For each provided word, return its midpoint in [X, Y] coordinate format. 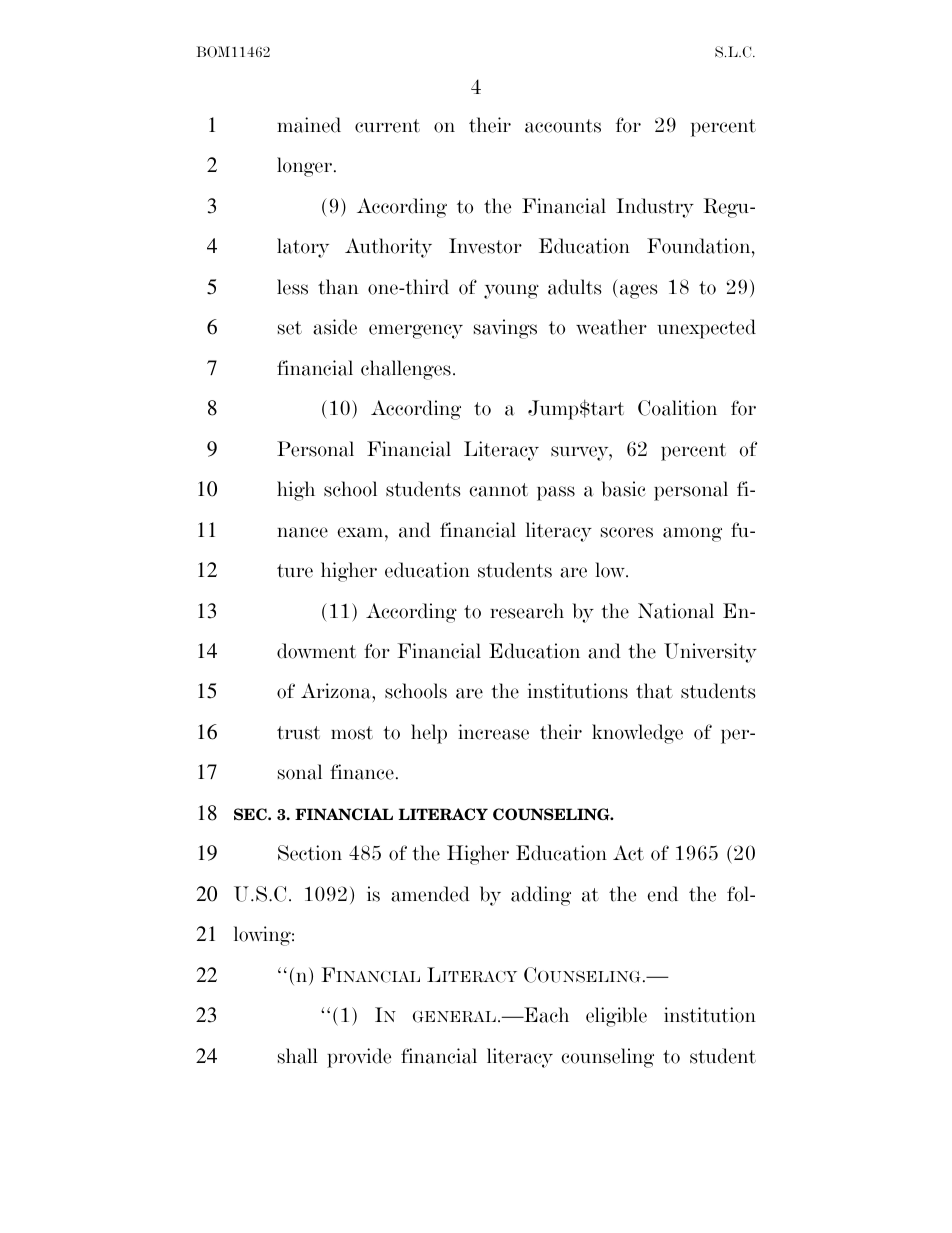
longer [304, 167]
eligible [616, 1017]
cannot [498, 490]
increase [493, 732]
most [352, 733]
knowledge [637, 734]
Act [628, 853]
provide [359, 1058]
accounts [563, 126]
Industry [655, 208]
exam [361, 532]
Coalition [677, 408]
